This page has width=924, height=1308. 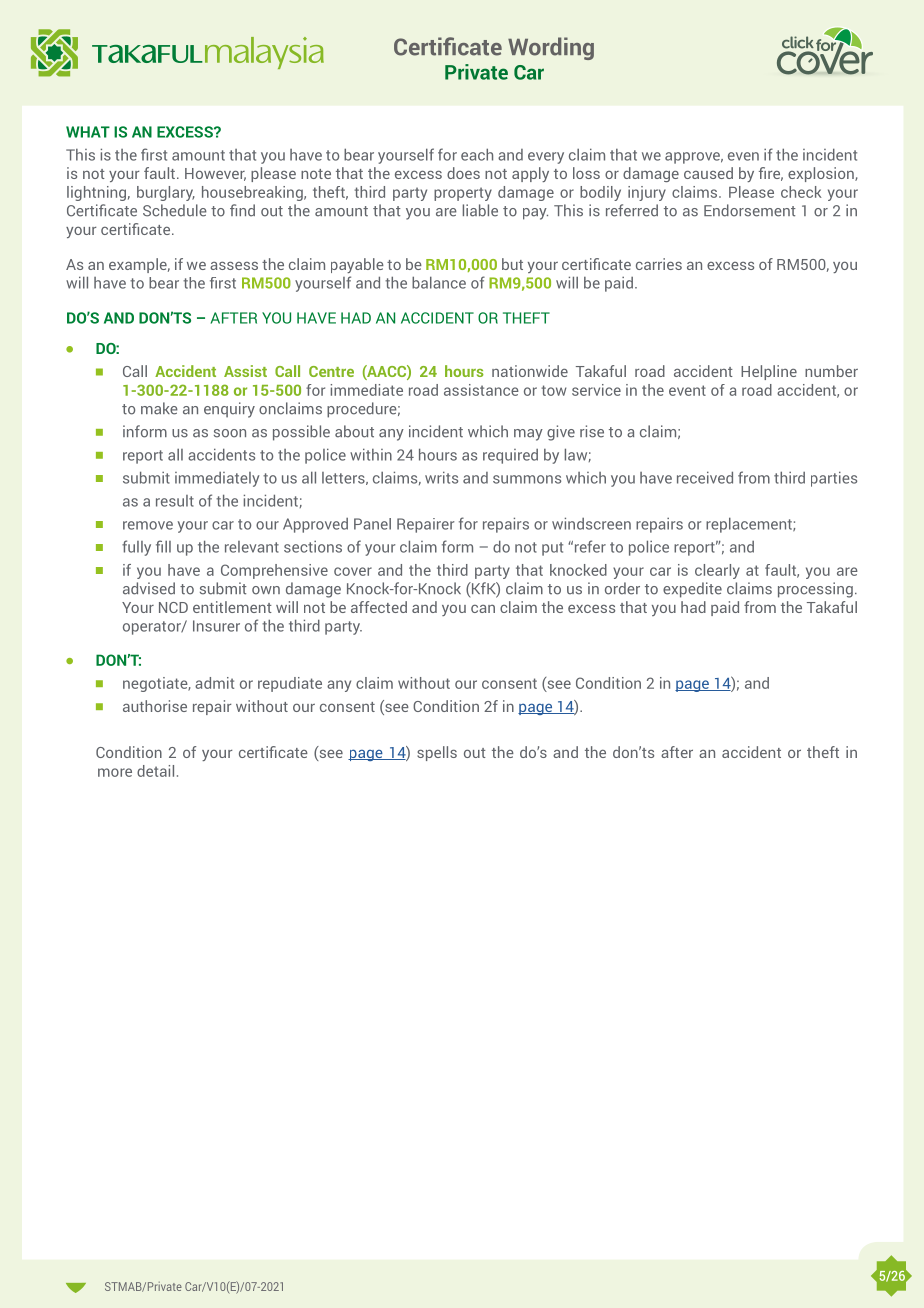 I want to click on carries, so click(x=659, y=264).
